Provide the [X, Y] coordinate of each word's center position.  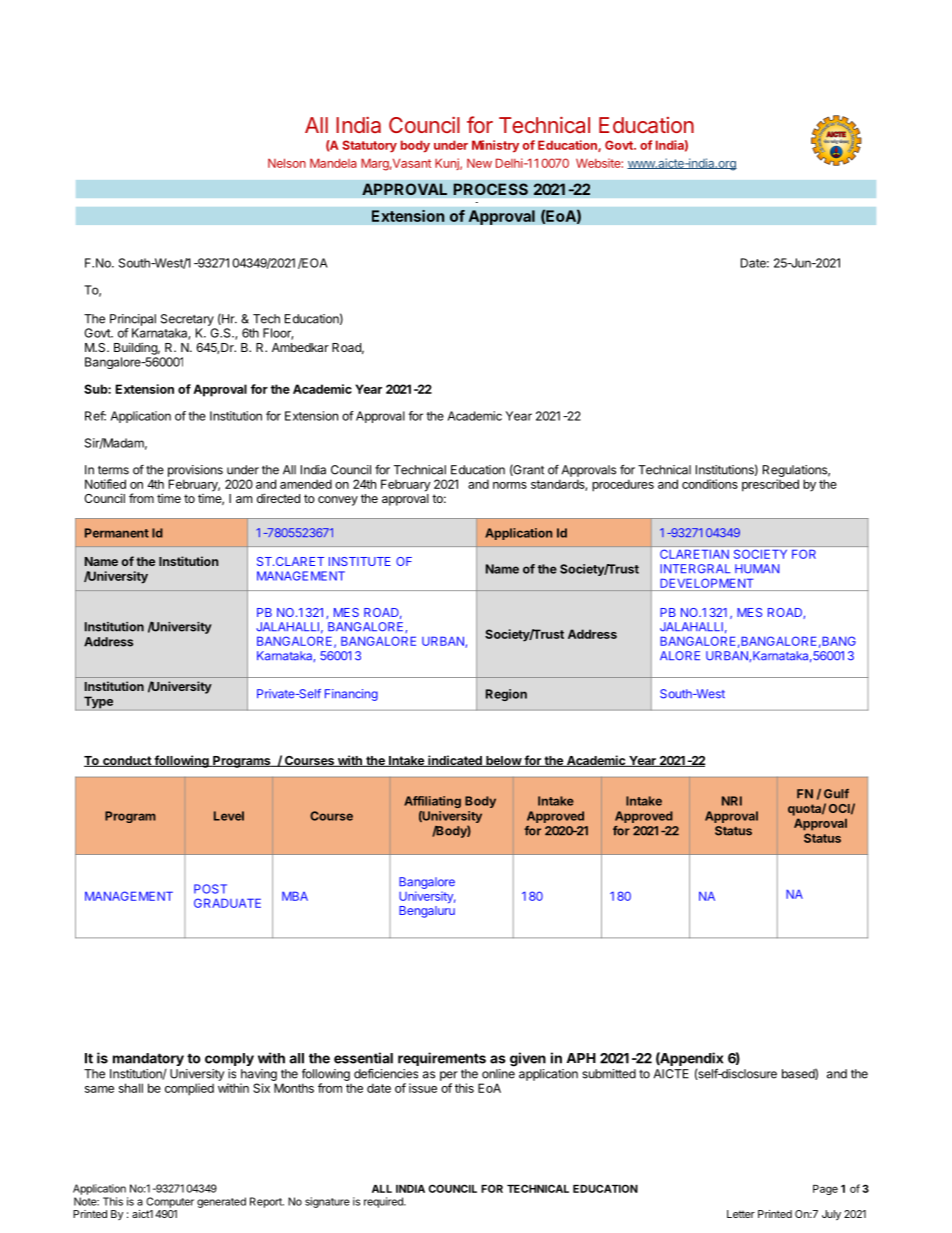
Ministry [495, 146]
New [479, 163]
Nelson [287, 163]
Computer [170, 1202]
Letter [741, 1214]
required [384, 1202]
